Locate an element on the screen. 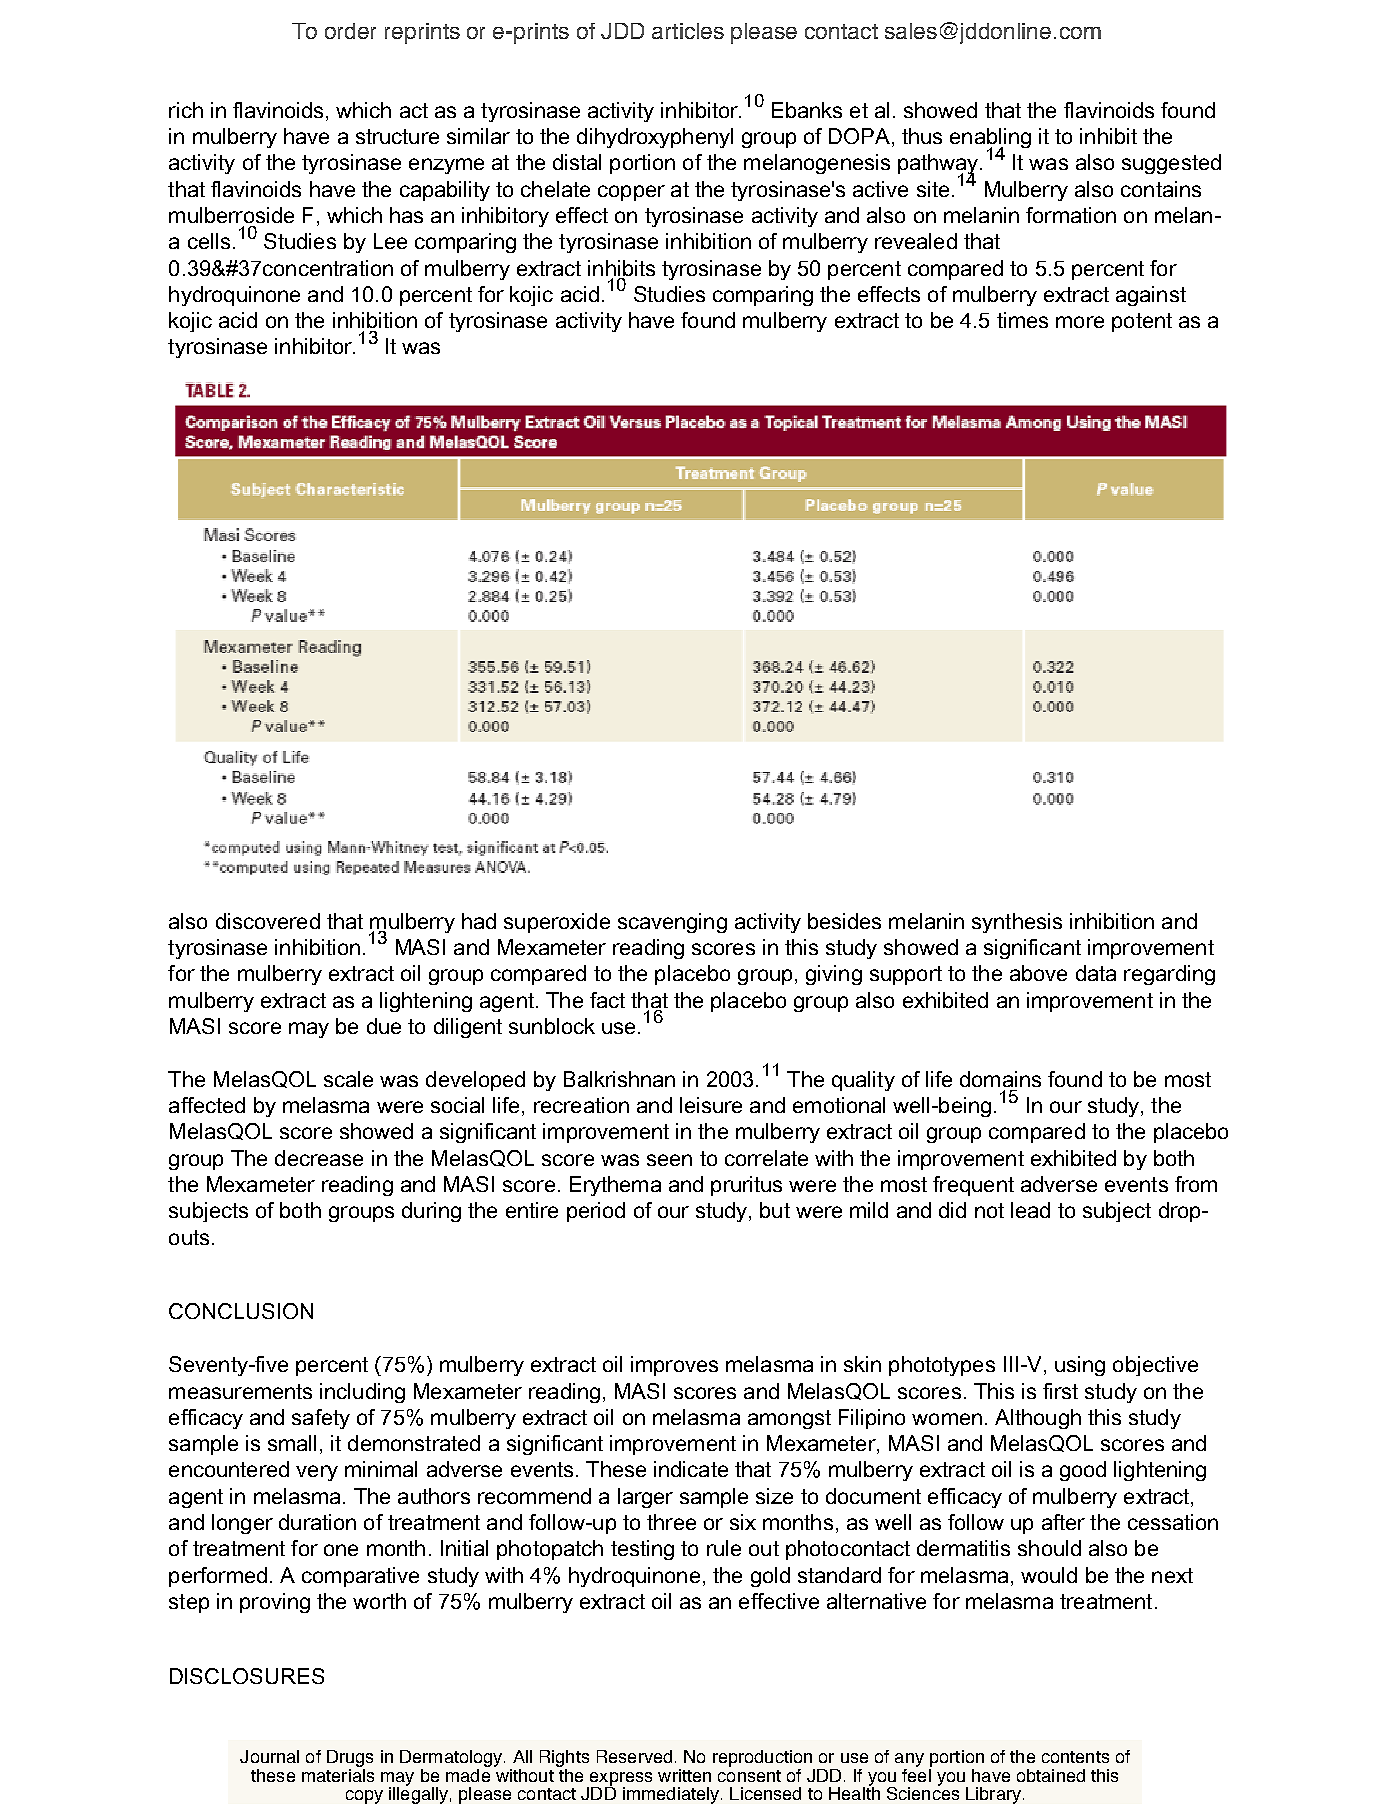 Image resolution: width=1398 pixels, height=1809 pixels. enabling is located at coordinates (990, 139).
